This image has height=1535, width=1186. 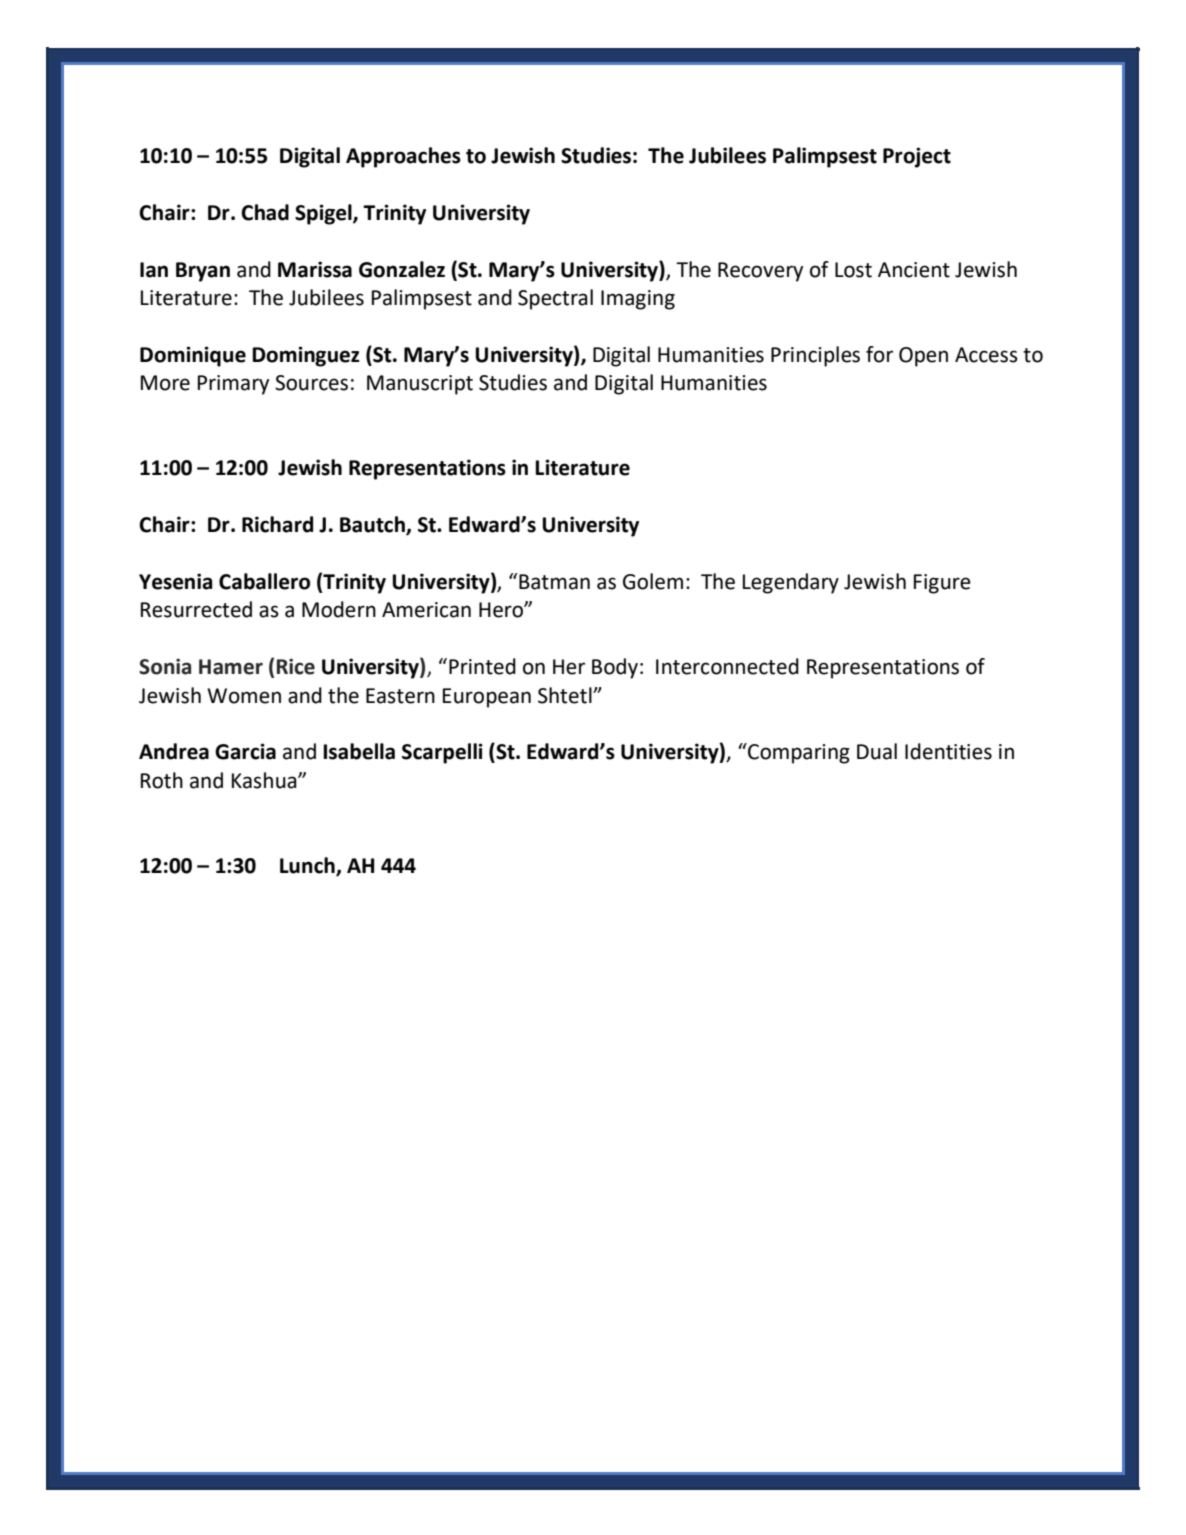 What do you see at coordinates (403, 157) in the image?
I see `Approaches` at bounding box center [403, 157].
